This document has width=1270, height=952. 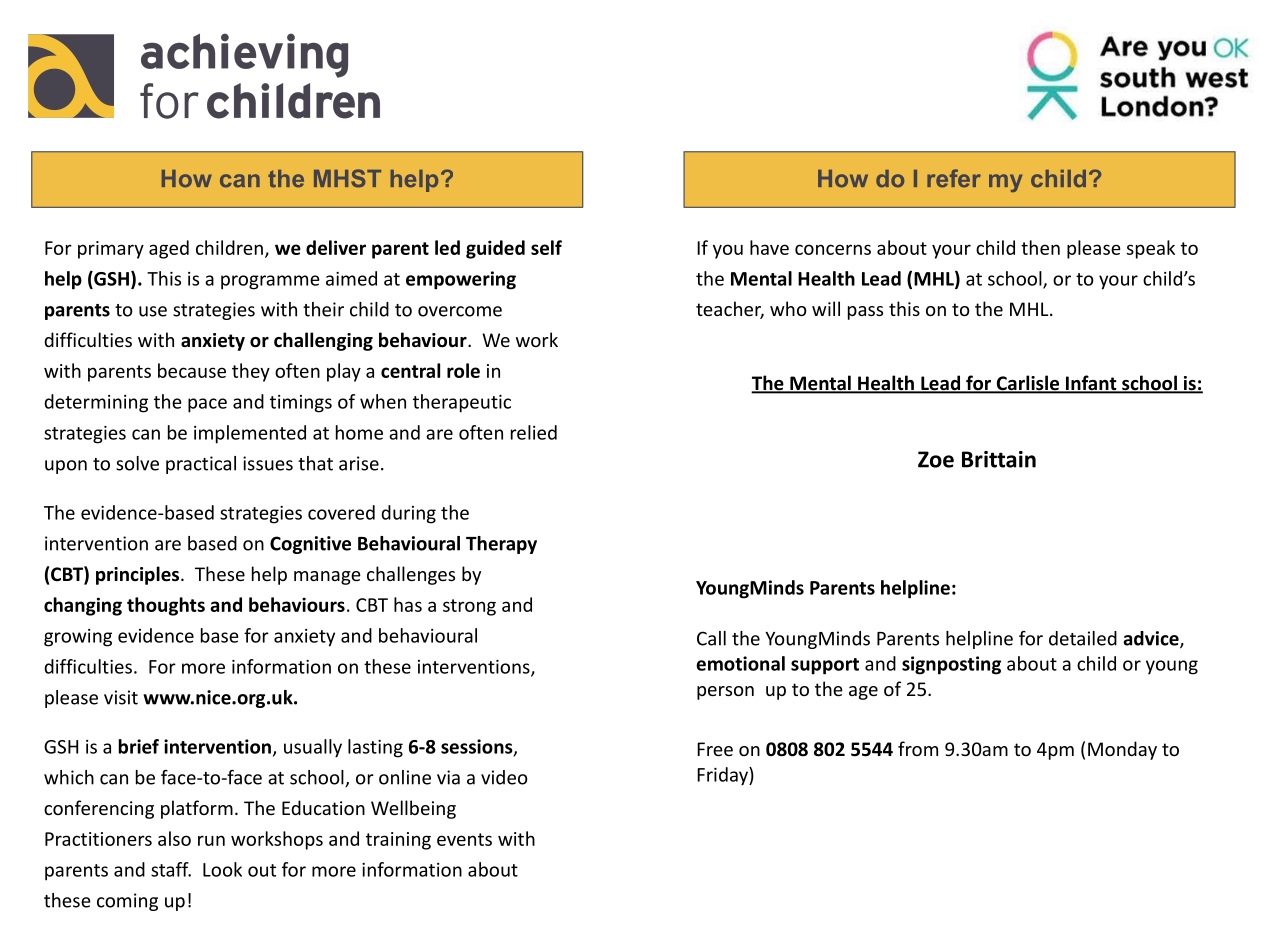 What do you see at coordinates (169, 249) in the document?
I see `aged` at bounding box center [169, 249].
